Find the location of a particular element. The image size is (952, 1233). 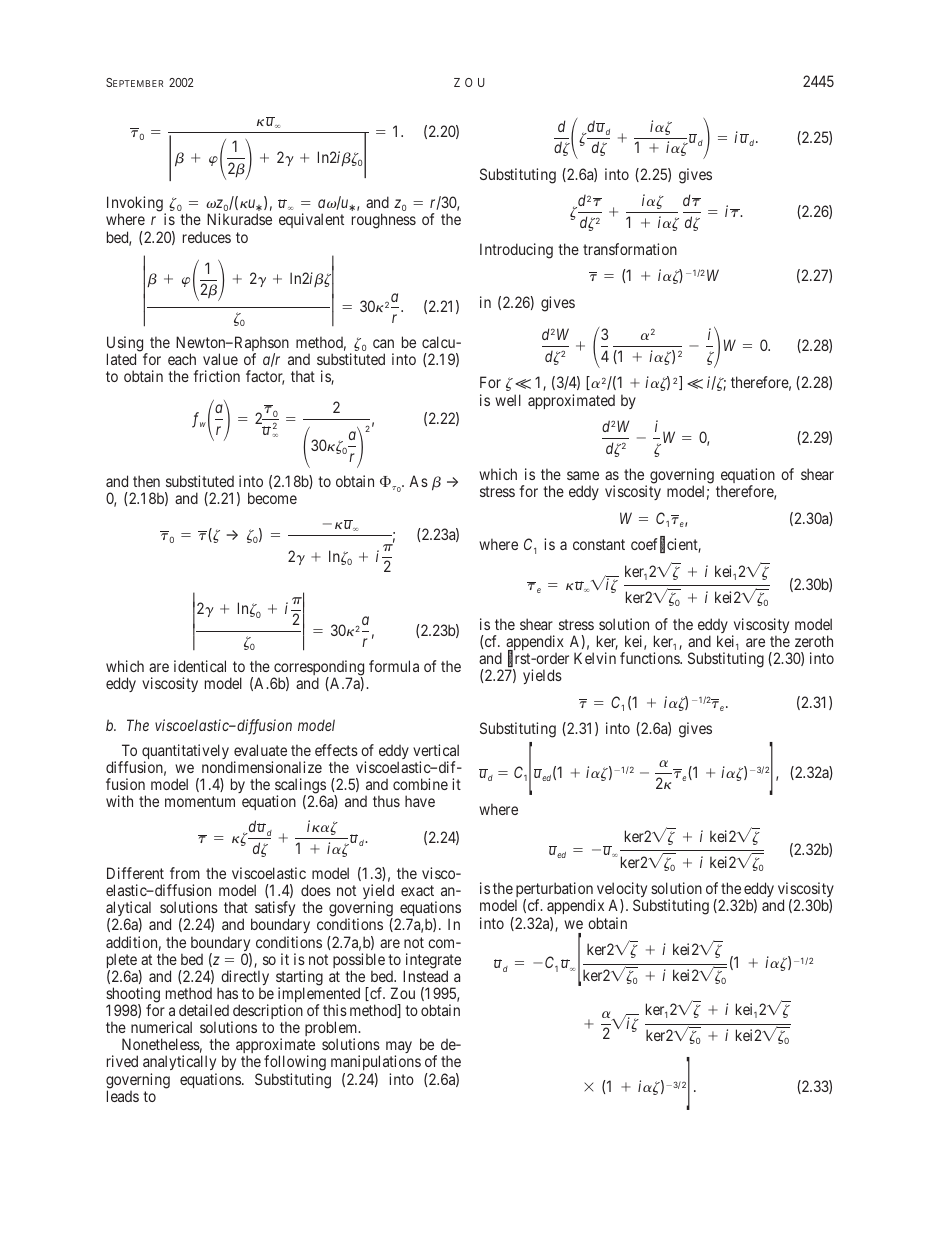

formula is located at coordinates (394, 666).
